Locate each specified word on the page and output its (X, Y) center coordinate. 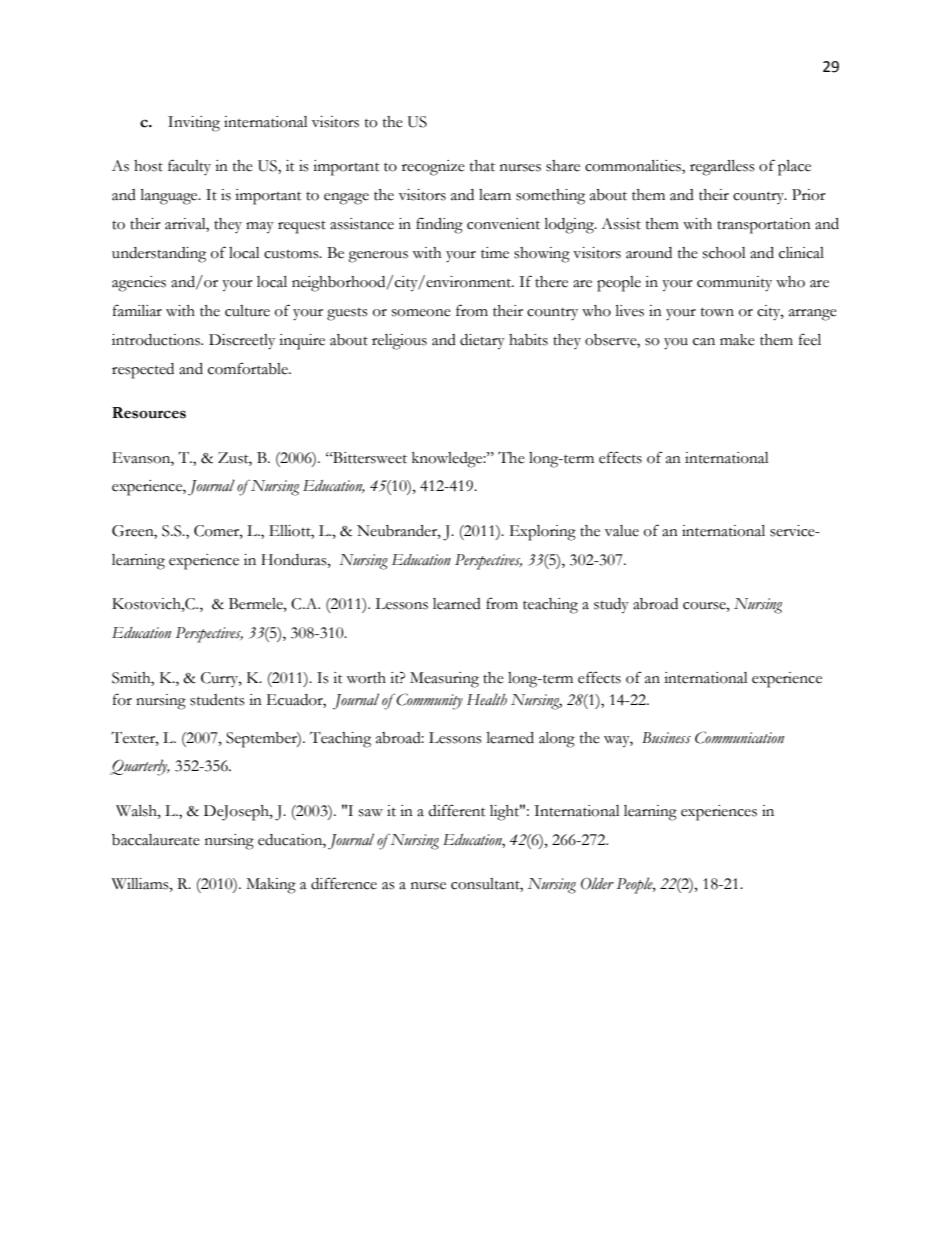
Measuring (444, 680)
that (482, 166)
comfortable (249, 368)
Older (597, 883)
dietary (482, 342)
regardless (722, 168)
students (217, 700)
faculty (189, 167)
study (611, 606)
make (737, 340)
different (456, 810)
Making (271, 886)
